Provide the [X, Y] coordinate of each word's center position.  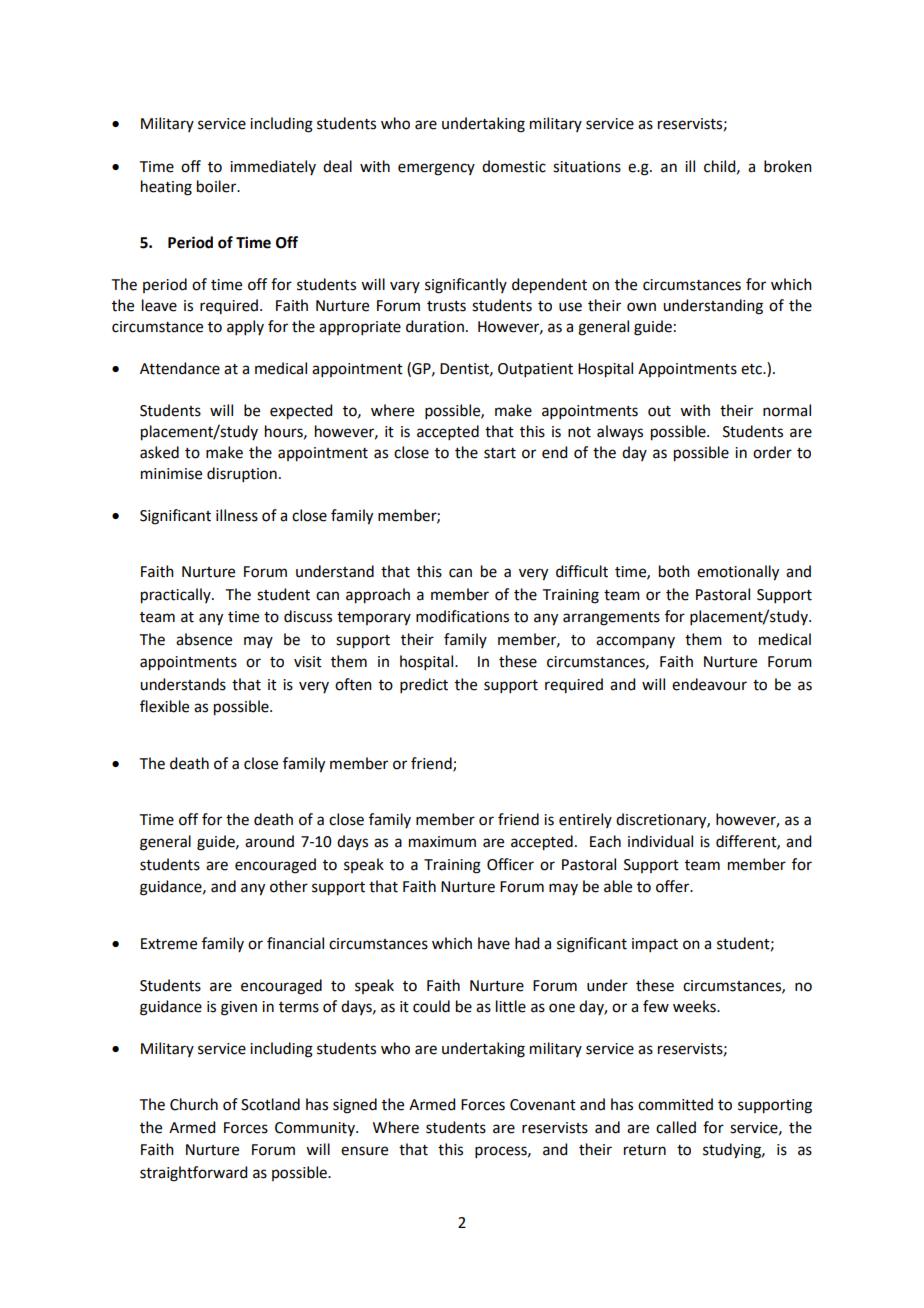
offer [674, 886]
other [289, 886]
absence [204, 639]
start [500, 453]
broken [788, 166]
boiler [218, 186]
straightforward [193, 1174]
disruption [242, 474]
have [494, 943]
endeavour [709, 684]
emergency [436, 169]
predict [424, 685]
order [772, 452]
